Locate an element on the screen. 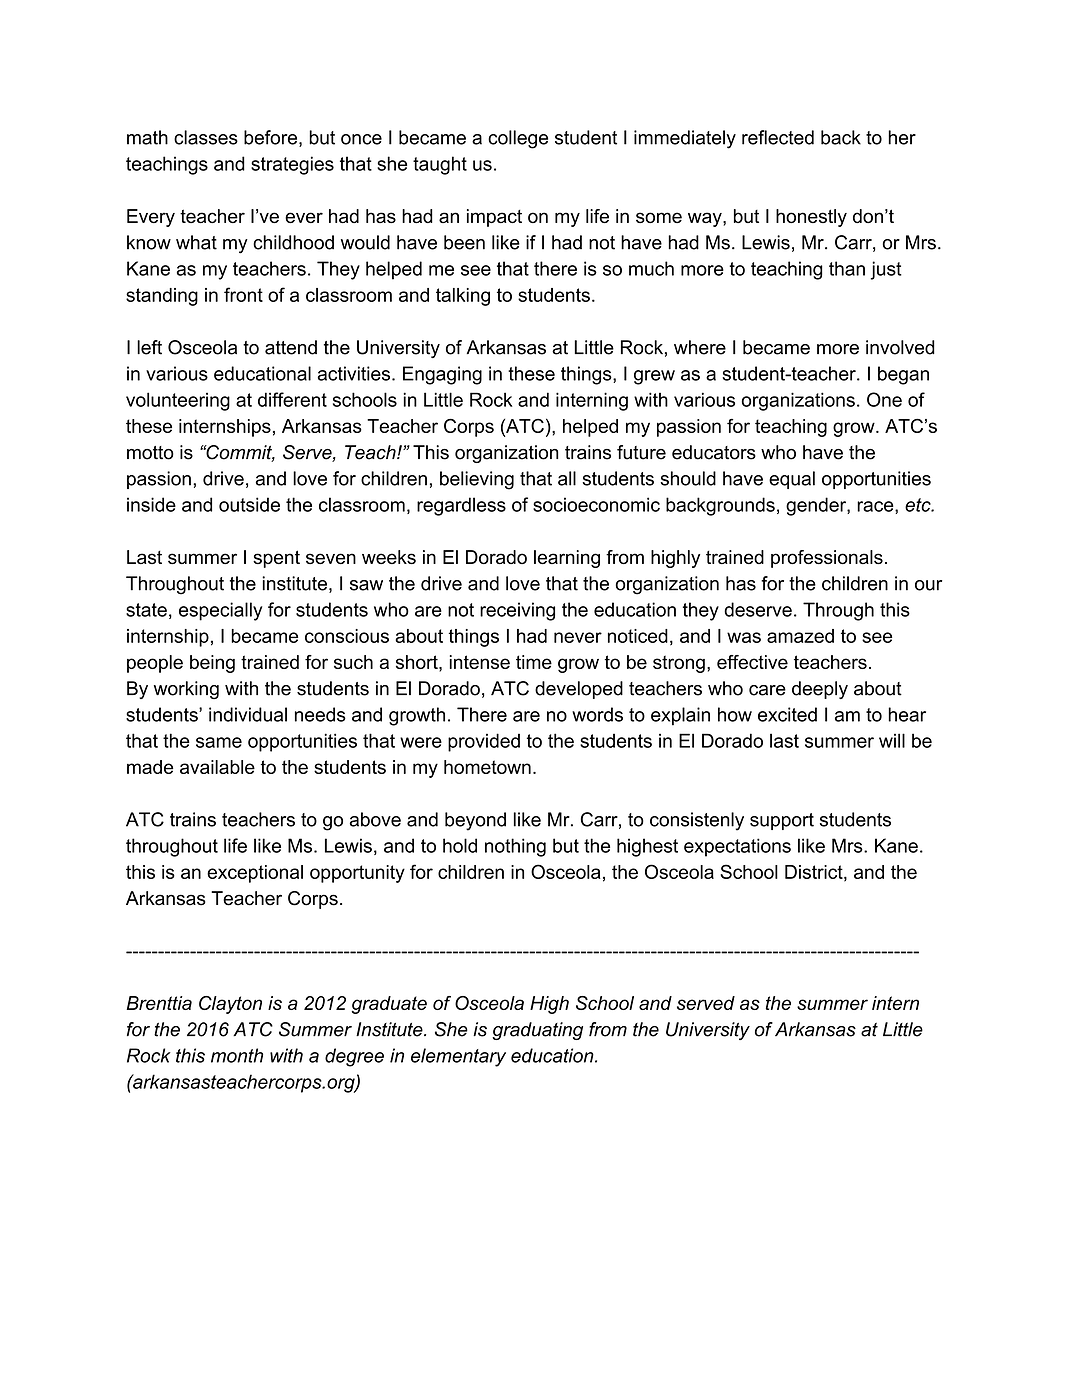 The image size is (1070, 1385). strategies is located at coordinates (292, 165).
